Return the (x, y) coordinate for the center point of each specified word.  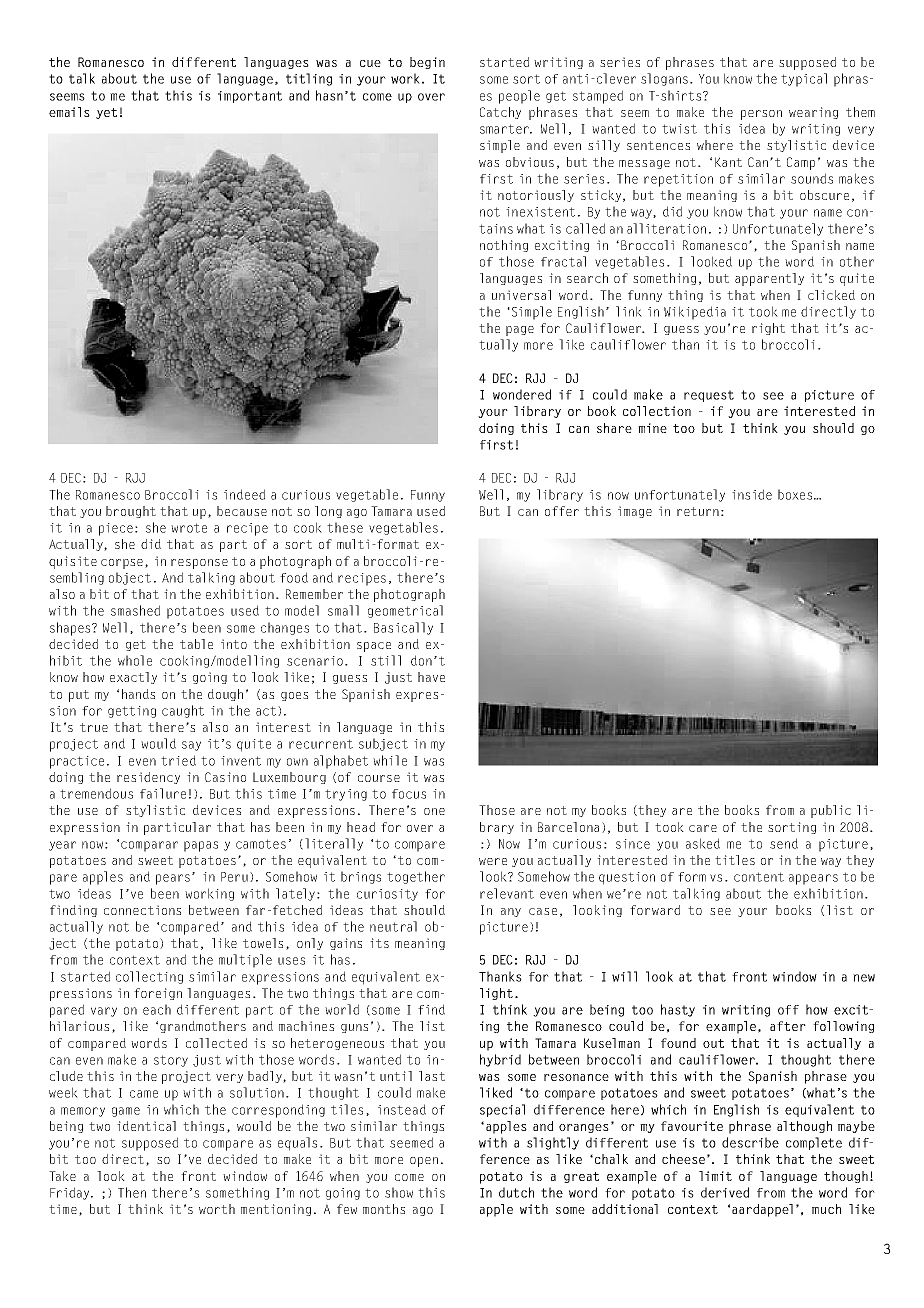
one (434, 811)
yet (106, 113)
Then (132, 1192)
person (761, 115)
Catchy (500, 113)
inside (752, 494)
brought (131, 512)
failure (163, 793)
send (784, 843)
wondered (522, 394)
